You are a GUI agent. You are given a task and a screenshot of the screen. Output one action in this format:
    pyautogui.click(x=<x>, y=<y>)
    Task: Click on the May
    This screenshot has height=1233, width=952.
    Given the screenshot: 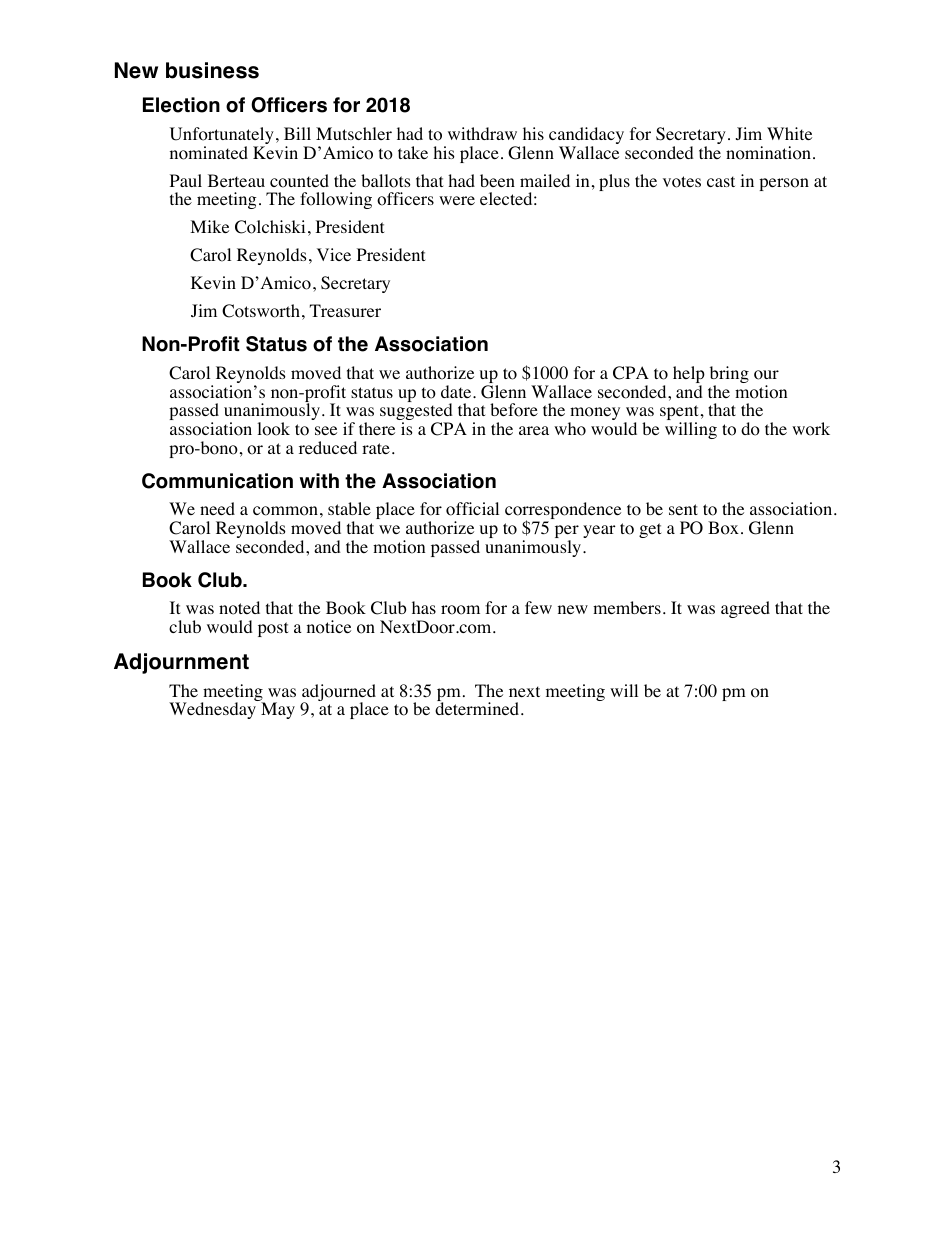 What is the action you would take?
    pyautogui.click(x=278, y=710)
